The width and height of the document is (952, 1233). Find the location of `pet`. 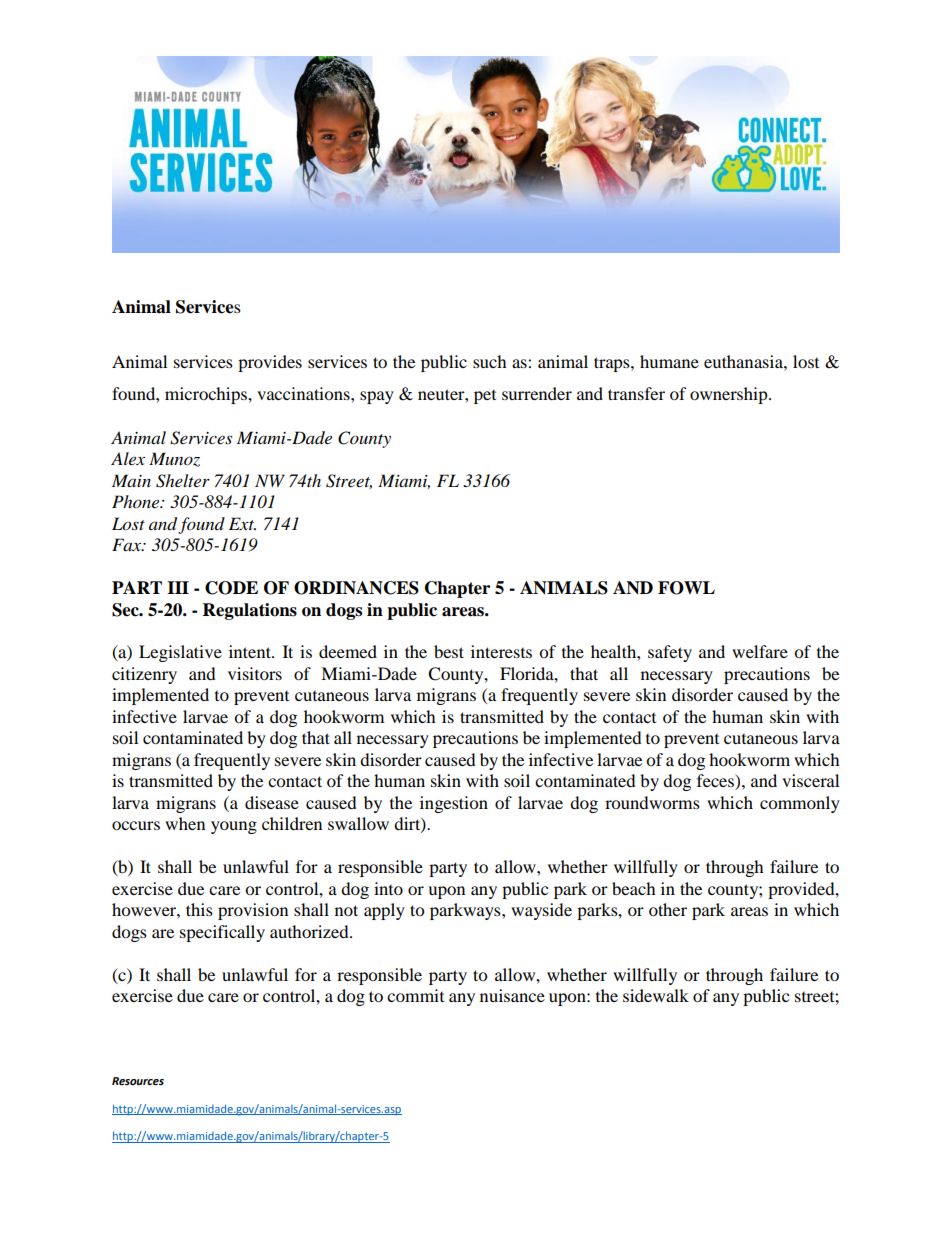

pet is located at coordinates (485, 397).
